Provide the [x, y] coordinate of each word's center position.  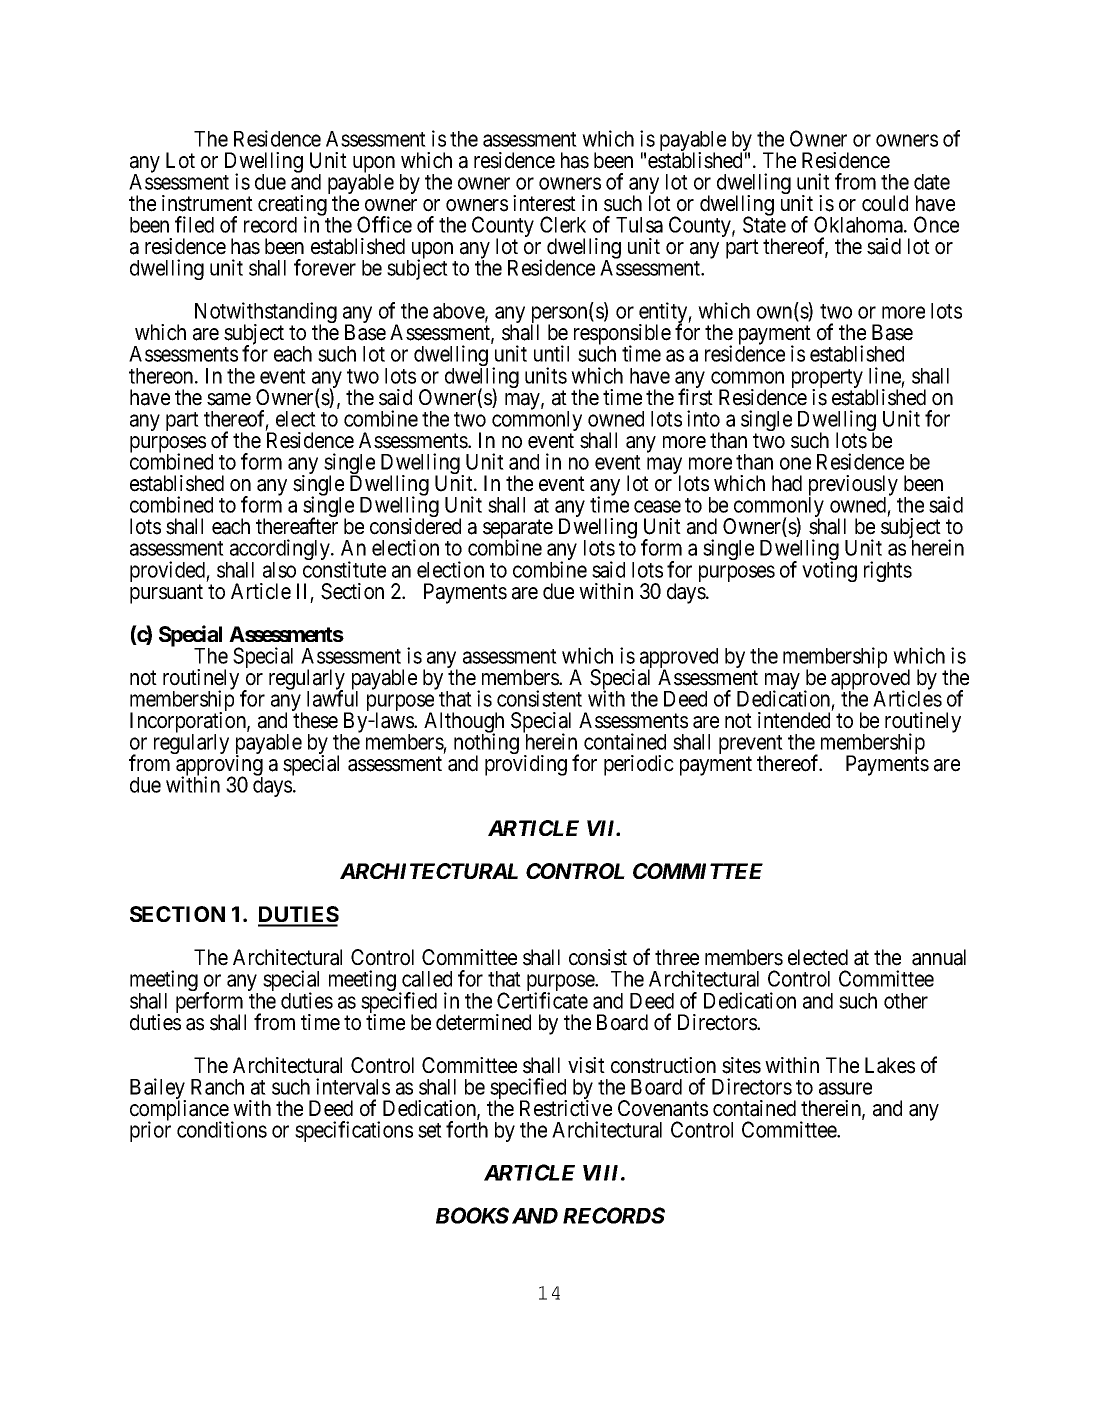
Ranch [217, 1087]
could [885, 203]
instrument [207, 203]
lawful [332, 698]
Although [464, 724]
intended [794, 720]
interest [544, 203]
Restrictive [566, 1108]
